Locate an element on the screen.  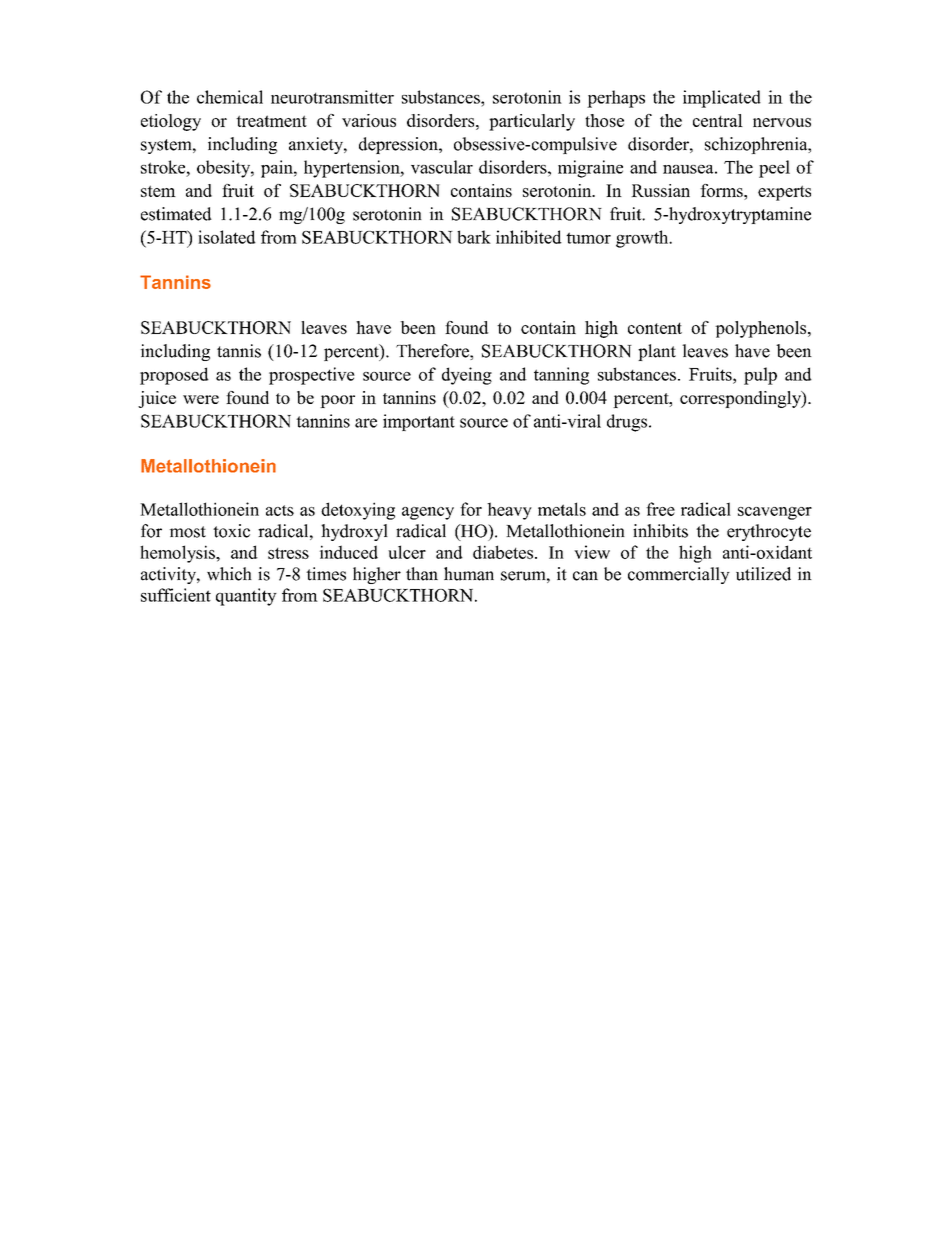
pulp is located at coordinates (760, 376).
